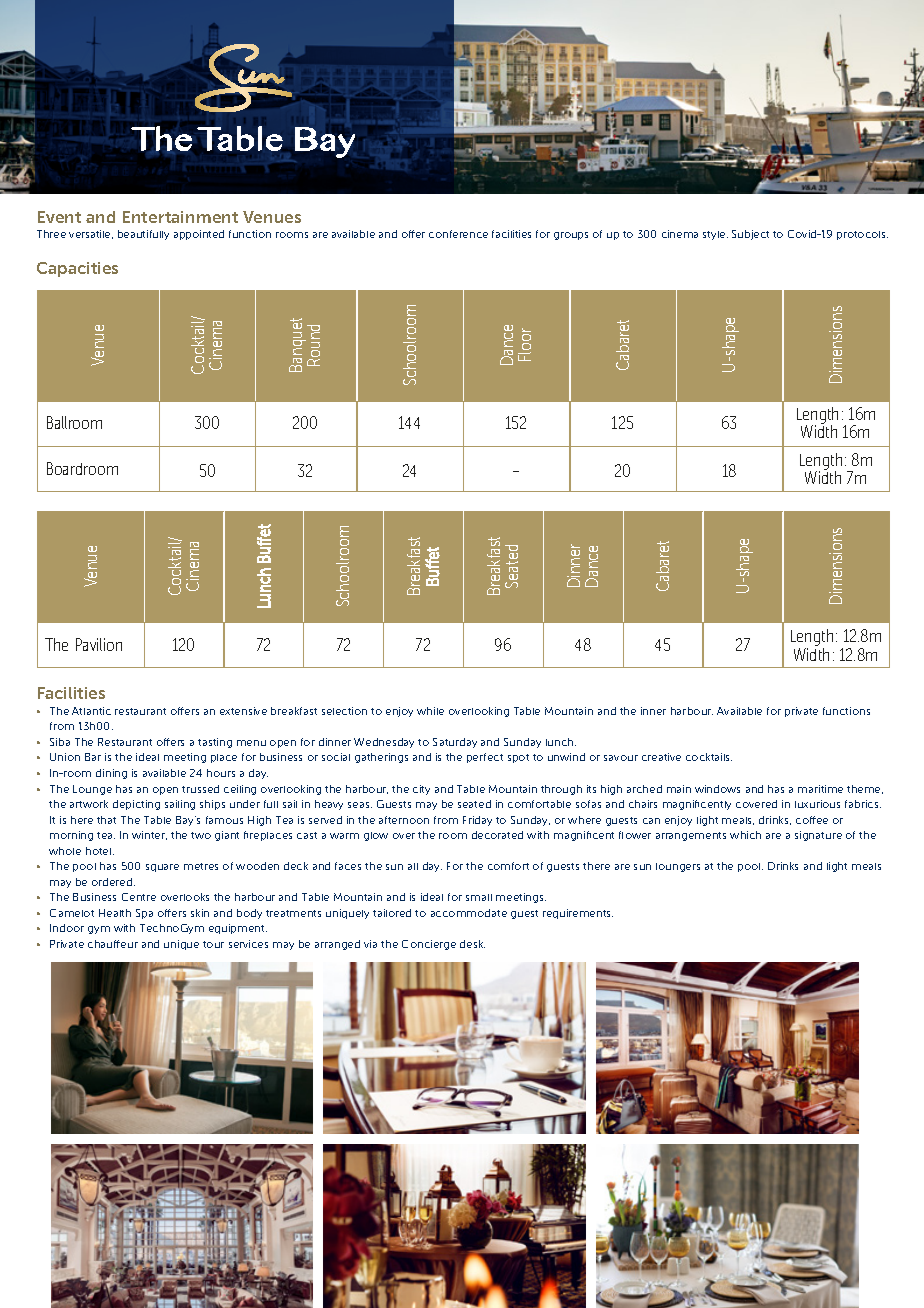  I want to click on creative, so click(661, 757).
